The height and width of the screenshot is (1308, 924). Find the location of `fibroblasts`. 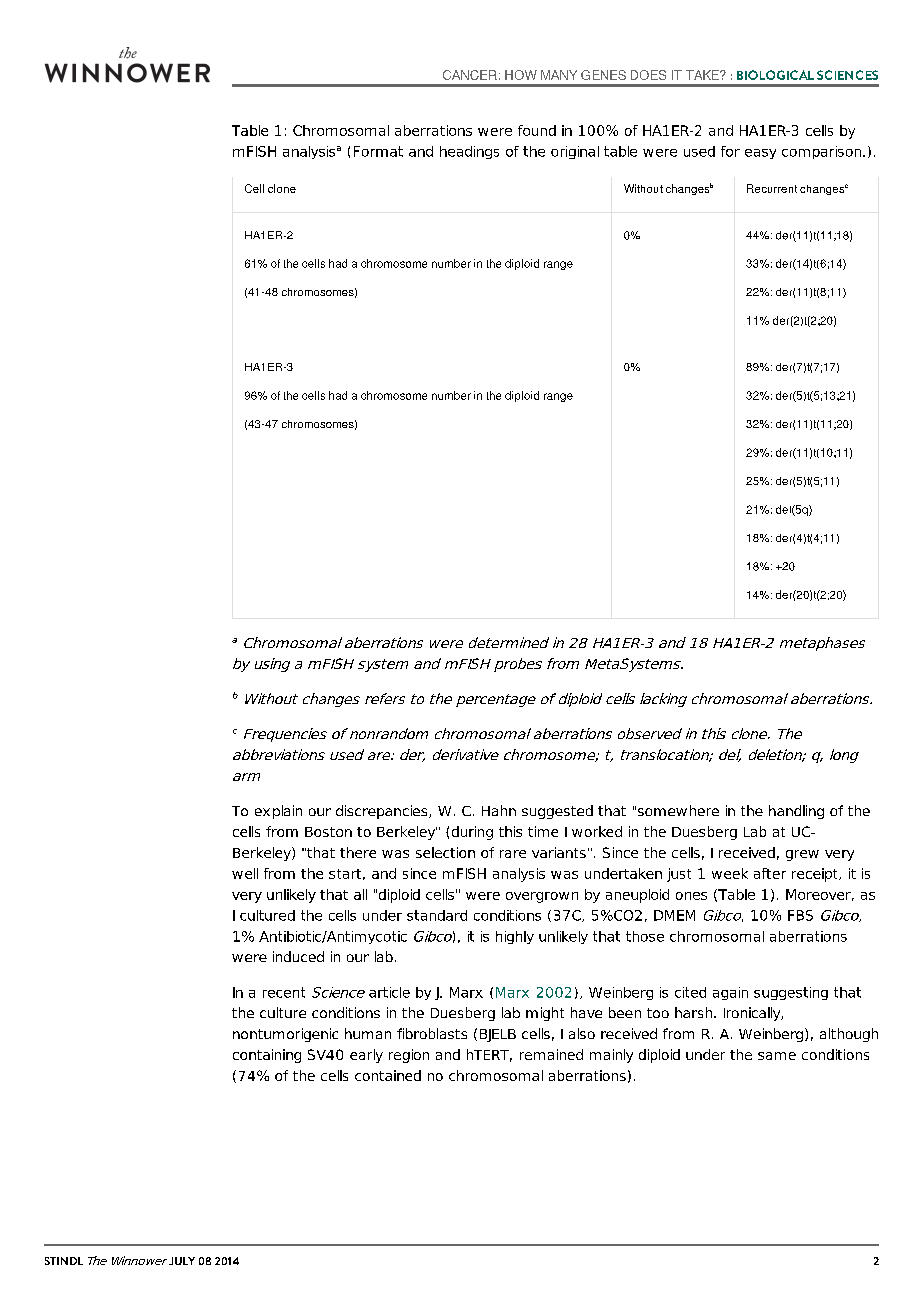

fibroblasts is located at coordinates (432, 1033).
